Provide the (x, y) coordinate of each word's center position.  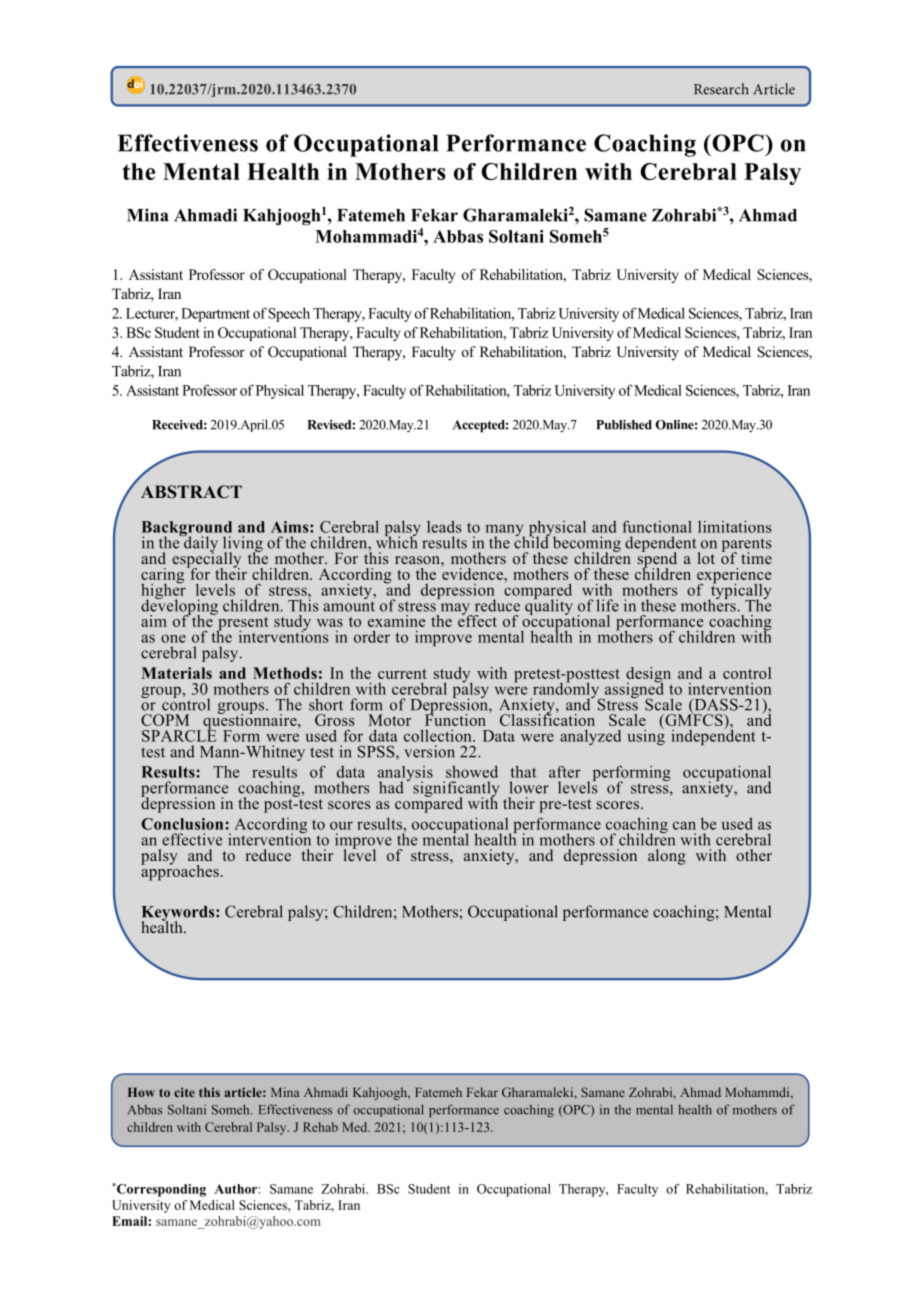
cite (184, 1092)
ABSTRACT (191, 492)
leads (444, 526)
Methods (285, 673)
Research (721, 89)
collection (439, 735)
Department (215, 315)
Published (624, 425)
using (646, 736)
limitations (735, 526)
